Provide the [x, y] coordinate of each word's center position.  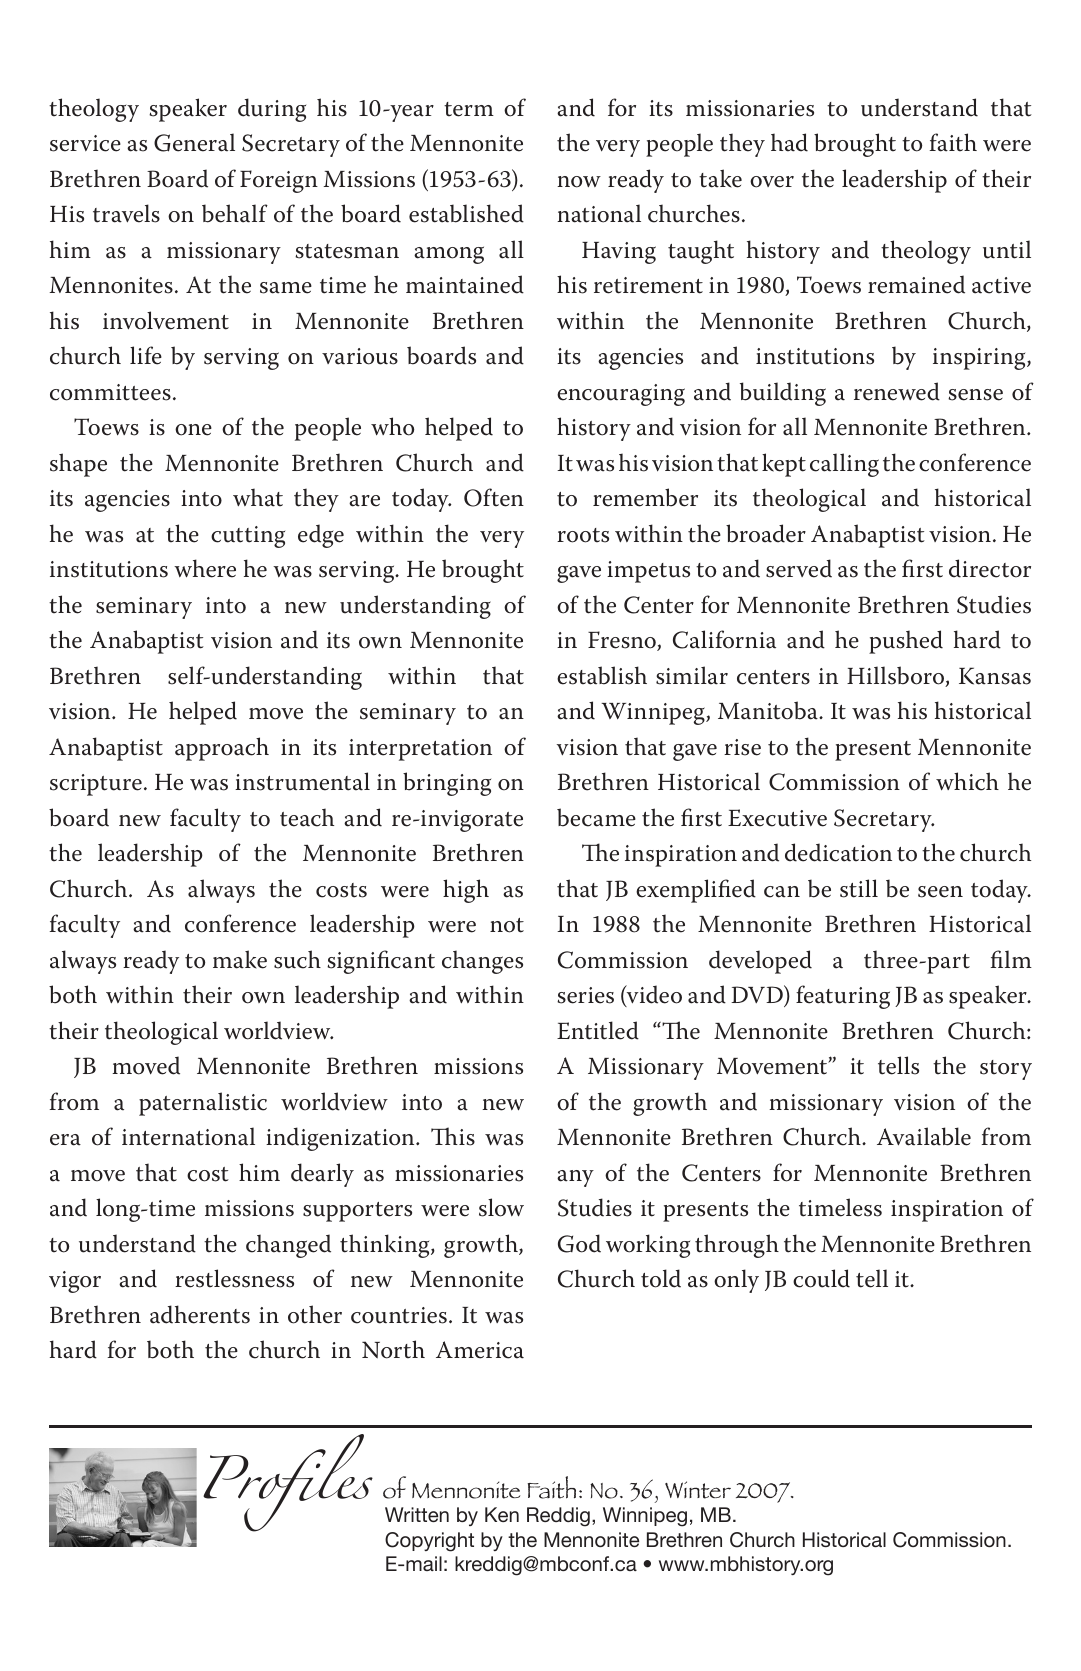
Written [417, 1514]
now [579, 182]
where [205, 568]
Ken [502, 1514]
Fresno [623, 641]
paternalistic [203, 1104]
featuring [843, 997]
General [194, 142]
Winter [698, 1490]
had [789, 142]
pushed [906, 642]
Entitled [598, 1030]
